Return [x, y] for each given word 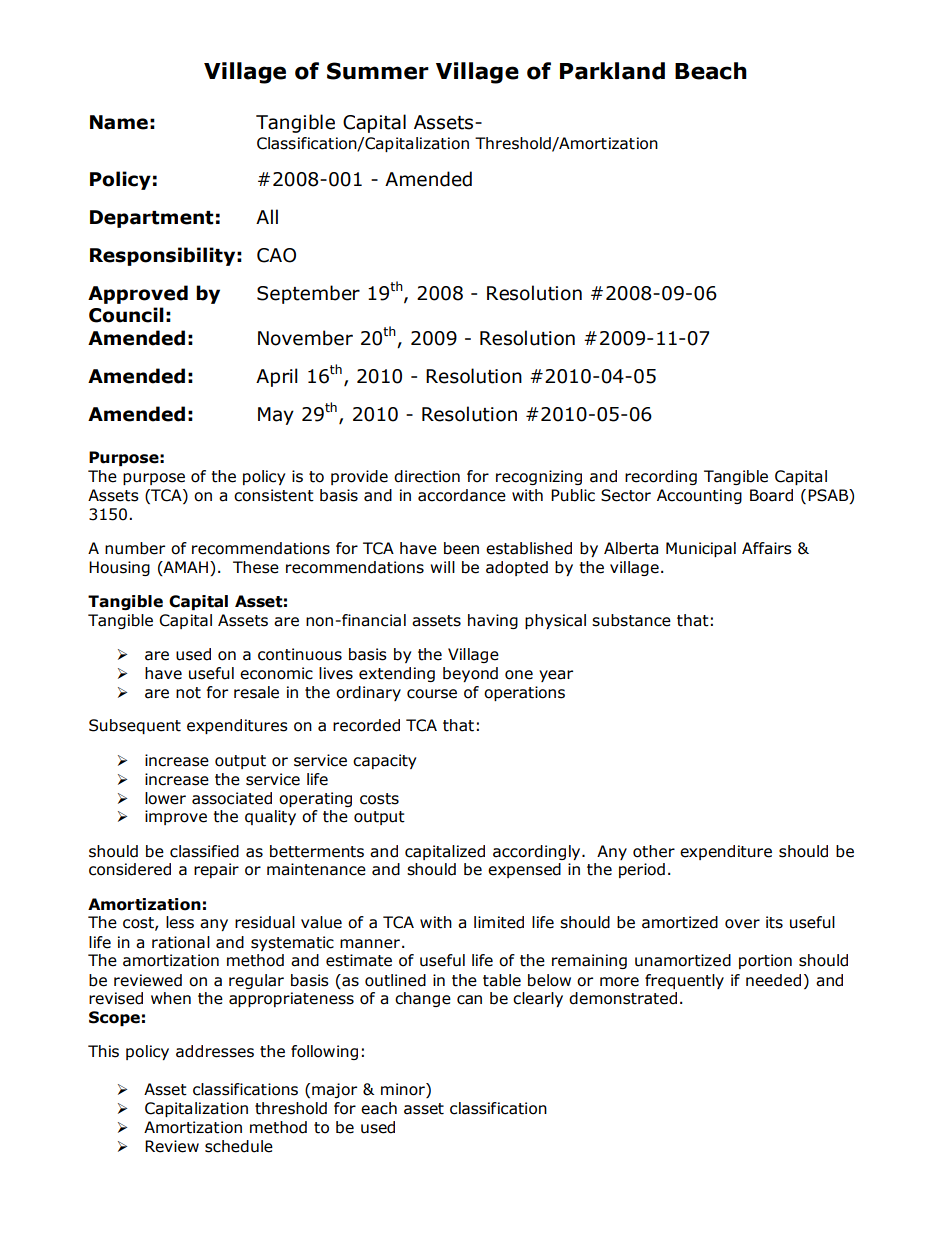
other [654, 851]
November [305, 338]
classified [204, 851]
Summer [378, 71]
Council [126, 315]
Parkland [612, 71]
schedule [239, 1146]
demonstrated [623, 998]
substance [631, 620]
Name [119, 122]
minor [404, 1090]
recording [661, 477]
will [442, 567]
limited [499, 922]
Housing [119, 568]
